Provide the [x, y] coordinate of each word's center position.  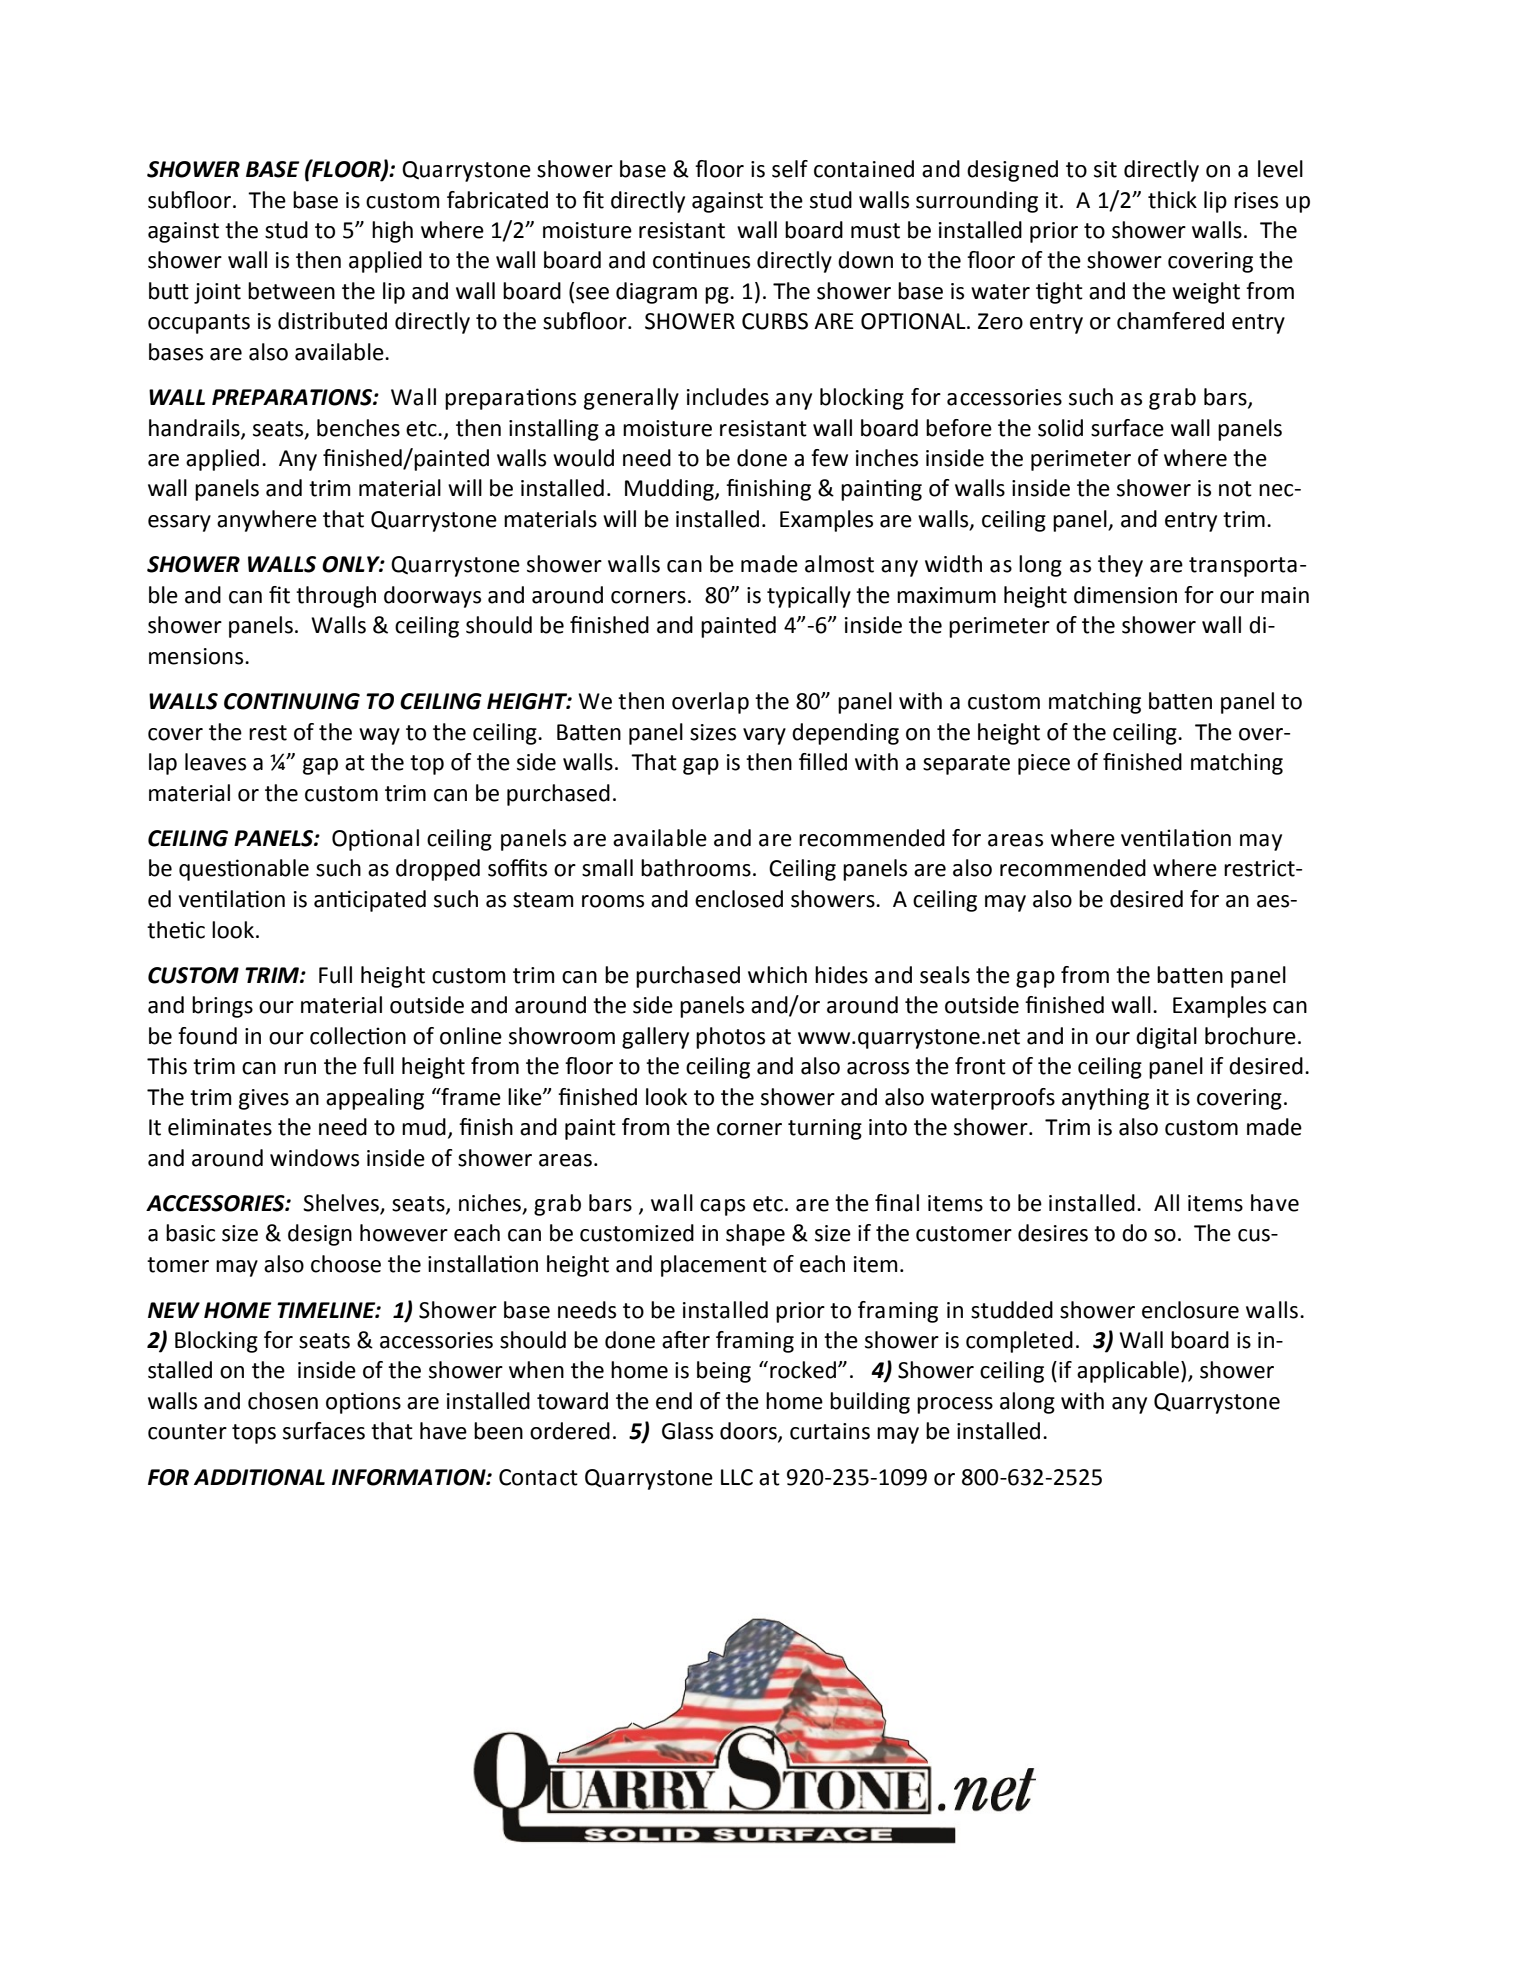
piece [1044, 764]
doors [749, 1432]
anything [1105, 1099]
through [336, 597]
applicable [1129, 1372]
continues [701, 260]
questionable [244, 870]
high [392, 232]
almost [839, 564]
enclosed [739, 899]
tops [254, 1434]
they [1120, 566]
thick [1172, 200]
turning [825, 1129]
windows [314, 1158]
